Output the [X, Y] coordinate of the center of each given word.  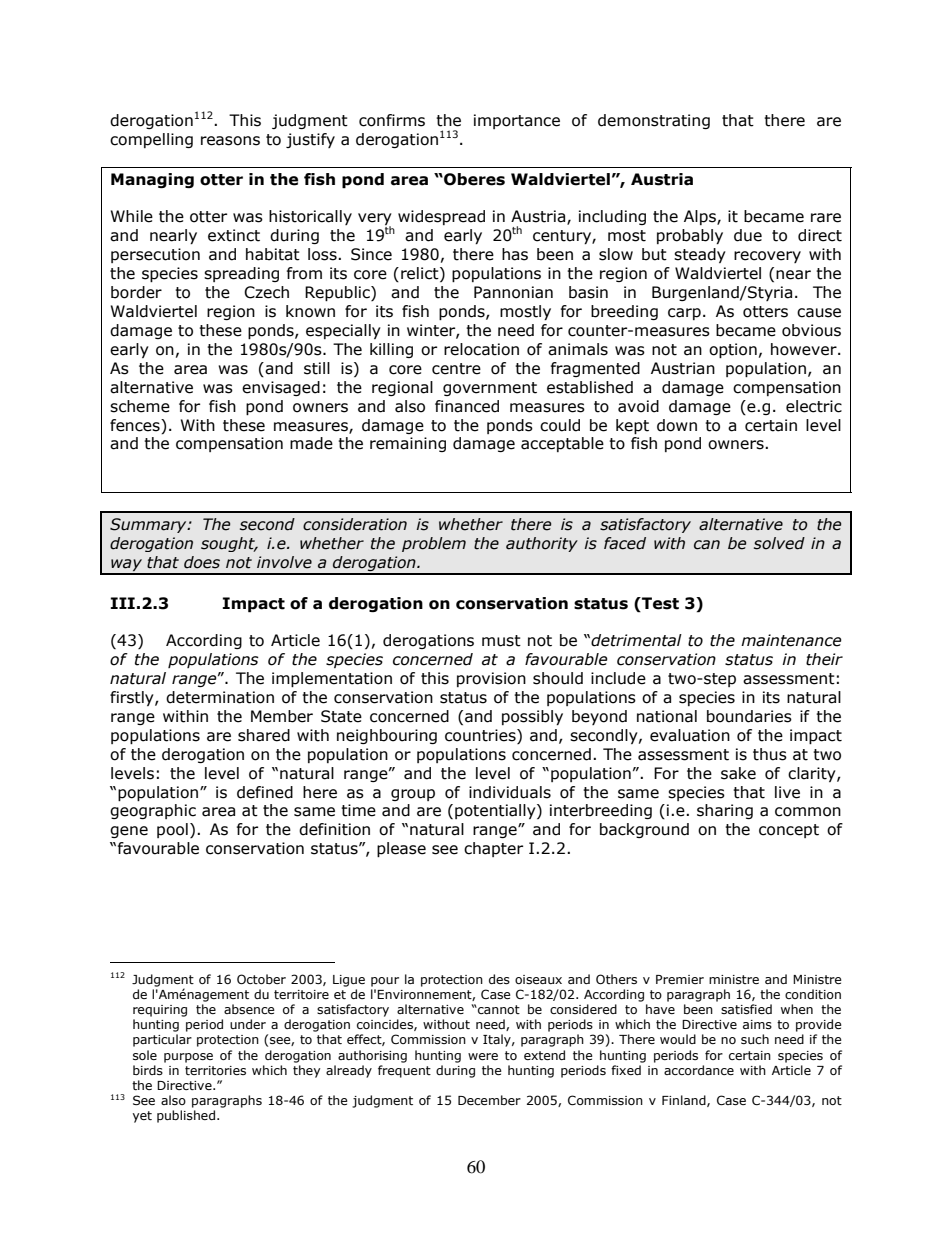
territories [215, 1070]
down [677, 425]
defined [265, 792]
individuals [510, 792]
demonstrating [654, 121]
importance [517, 121]
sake [738, 773]
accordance [699, 1070]
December [489, 1100]
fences [136, 425]
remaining [408, 444]
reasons [230, 141]
